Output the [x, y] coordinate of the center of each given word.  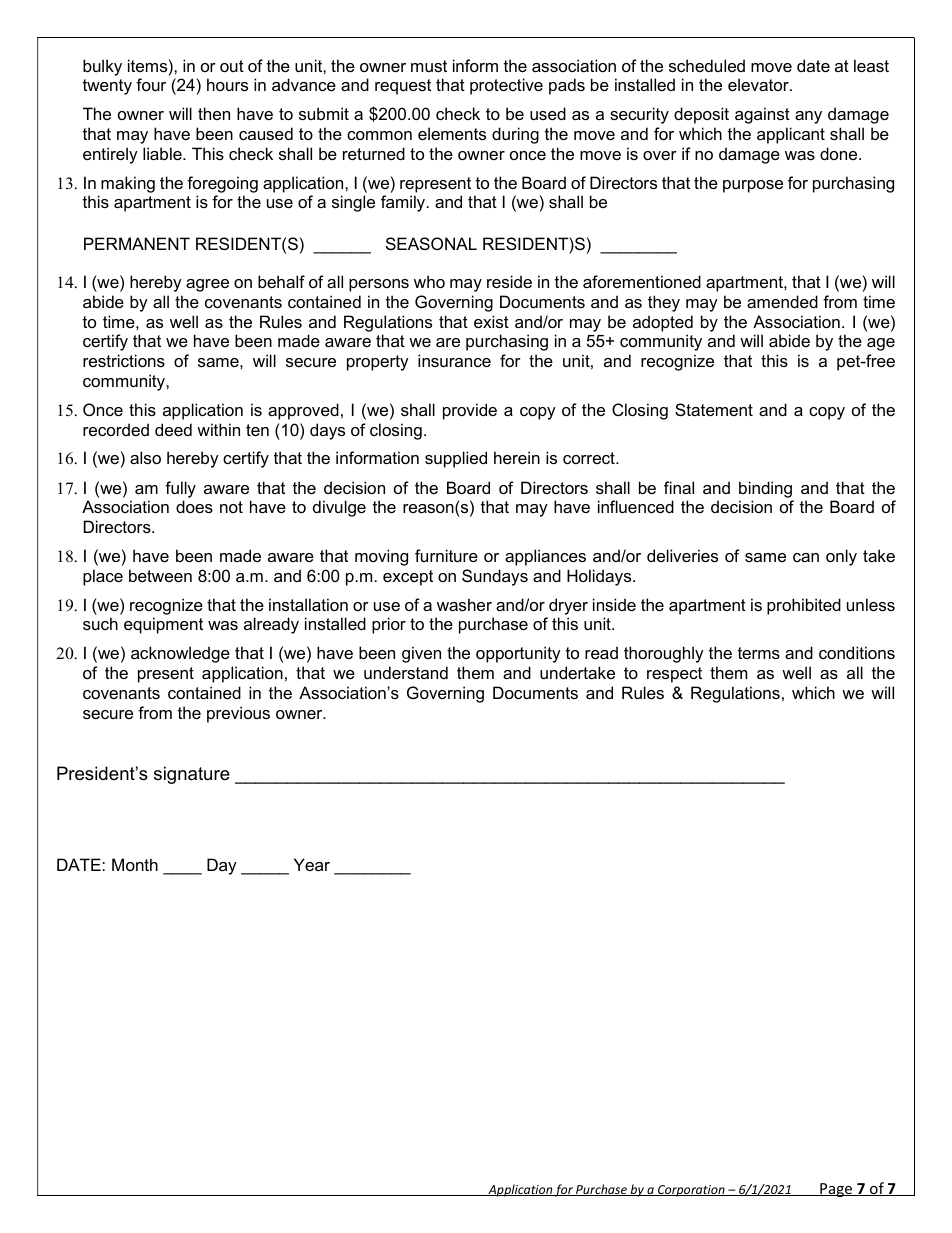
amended [782, 301]
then [214, 113]
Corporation [691, 1191]
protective [506, 86]
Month [135, 864]
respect [674, 675]
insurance [454, 360]
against [762, 115]
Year [312, 864]
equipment [163, 625]
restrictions [124, 360]
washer [464, 604]
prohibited [804, 606]
